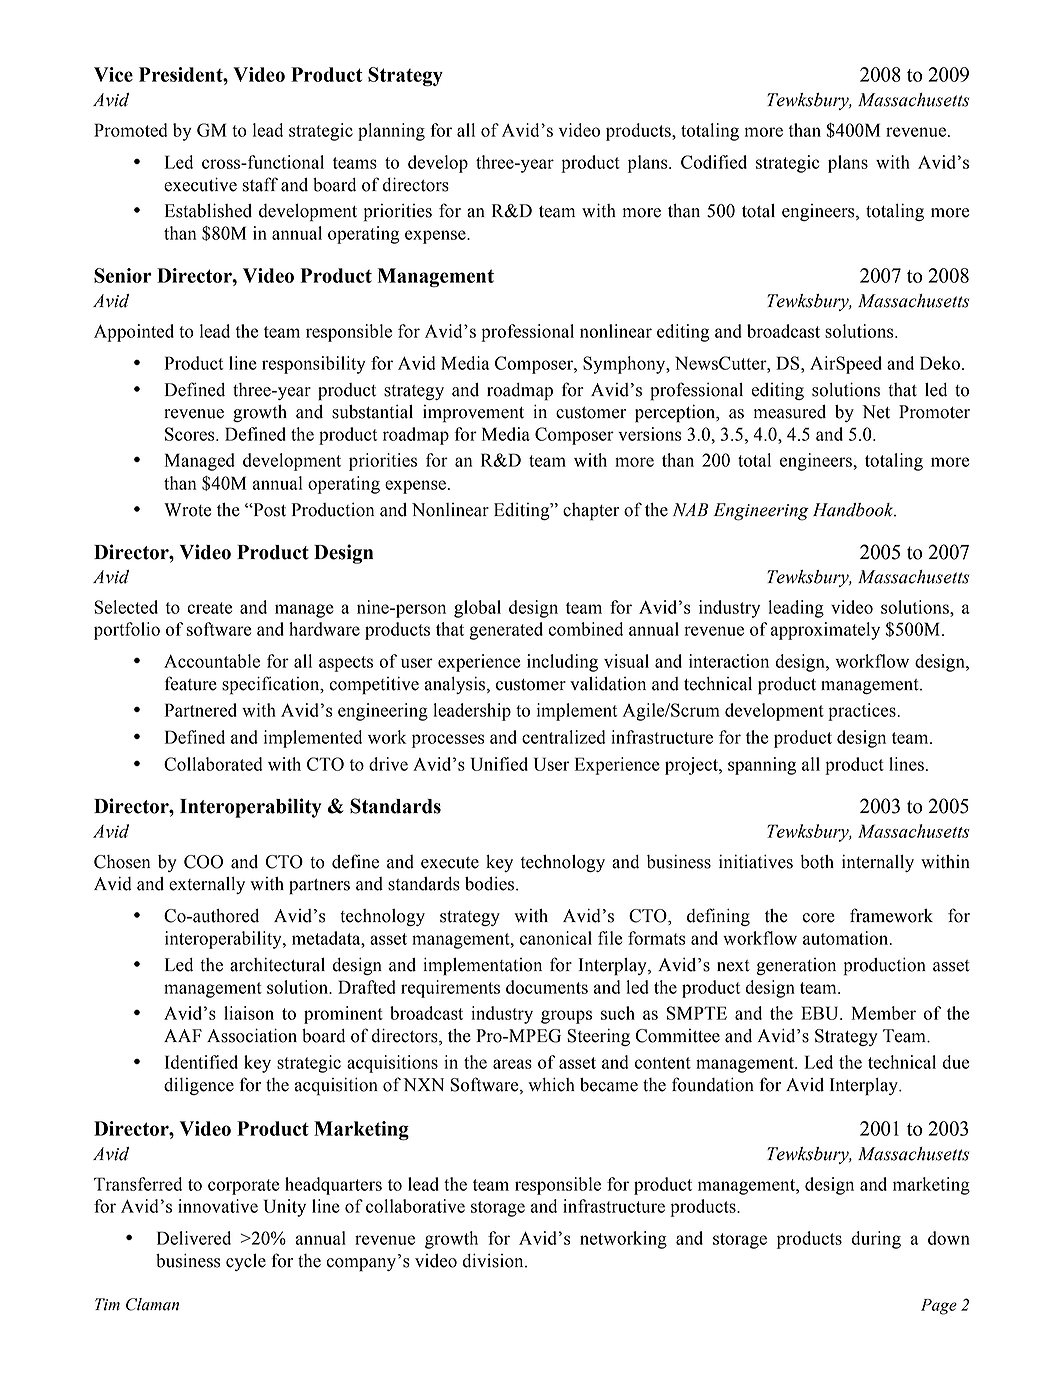 This document has height=1377, width=1064. Describe the element at coordinates (494, 1261) in the document. I see `division` at that location.
